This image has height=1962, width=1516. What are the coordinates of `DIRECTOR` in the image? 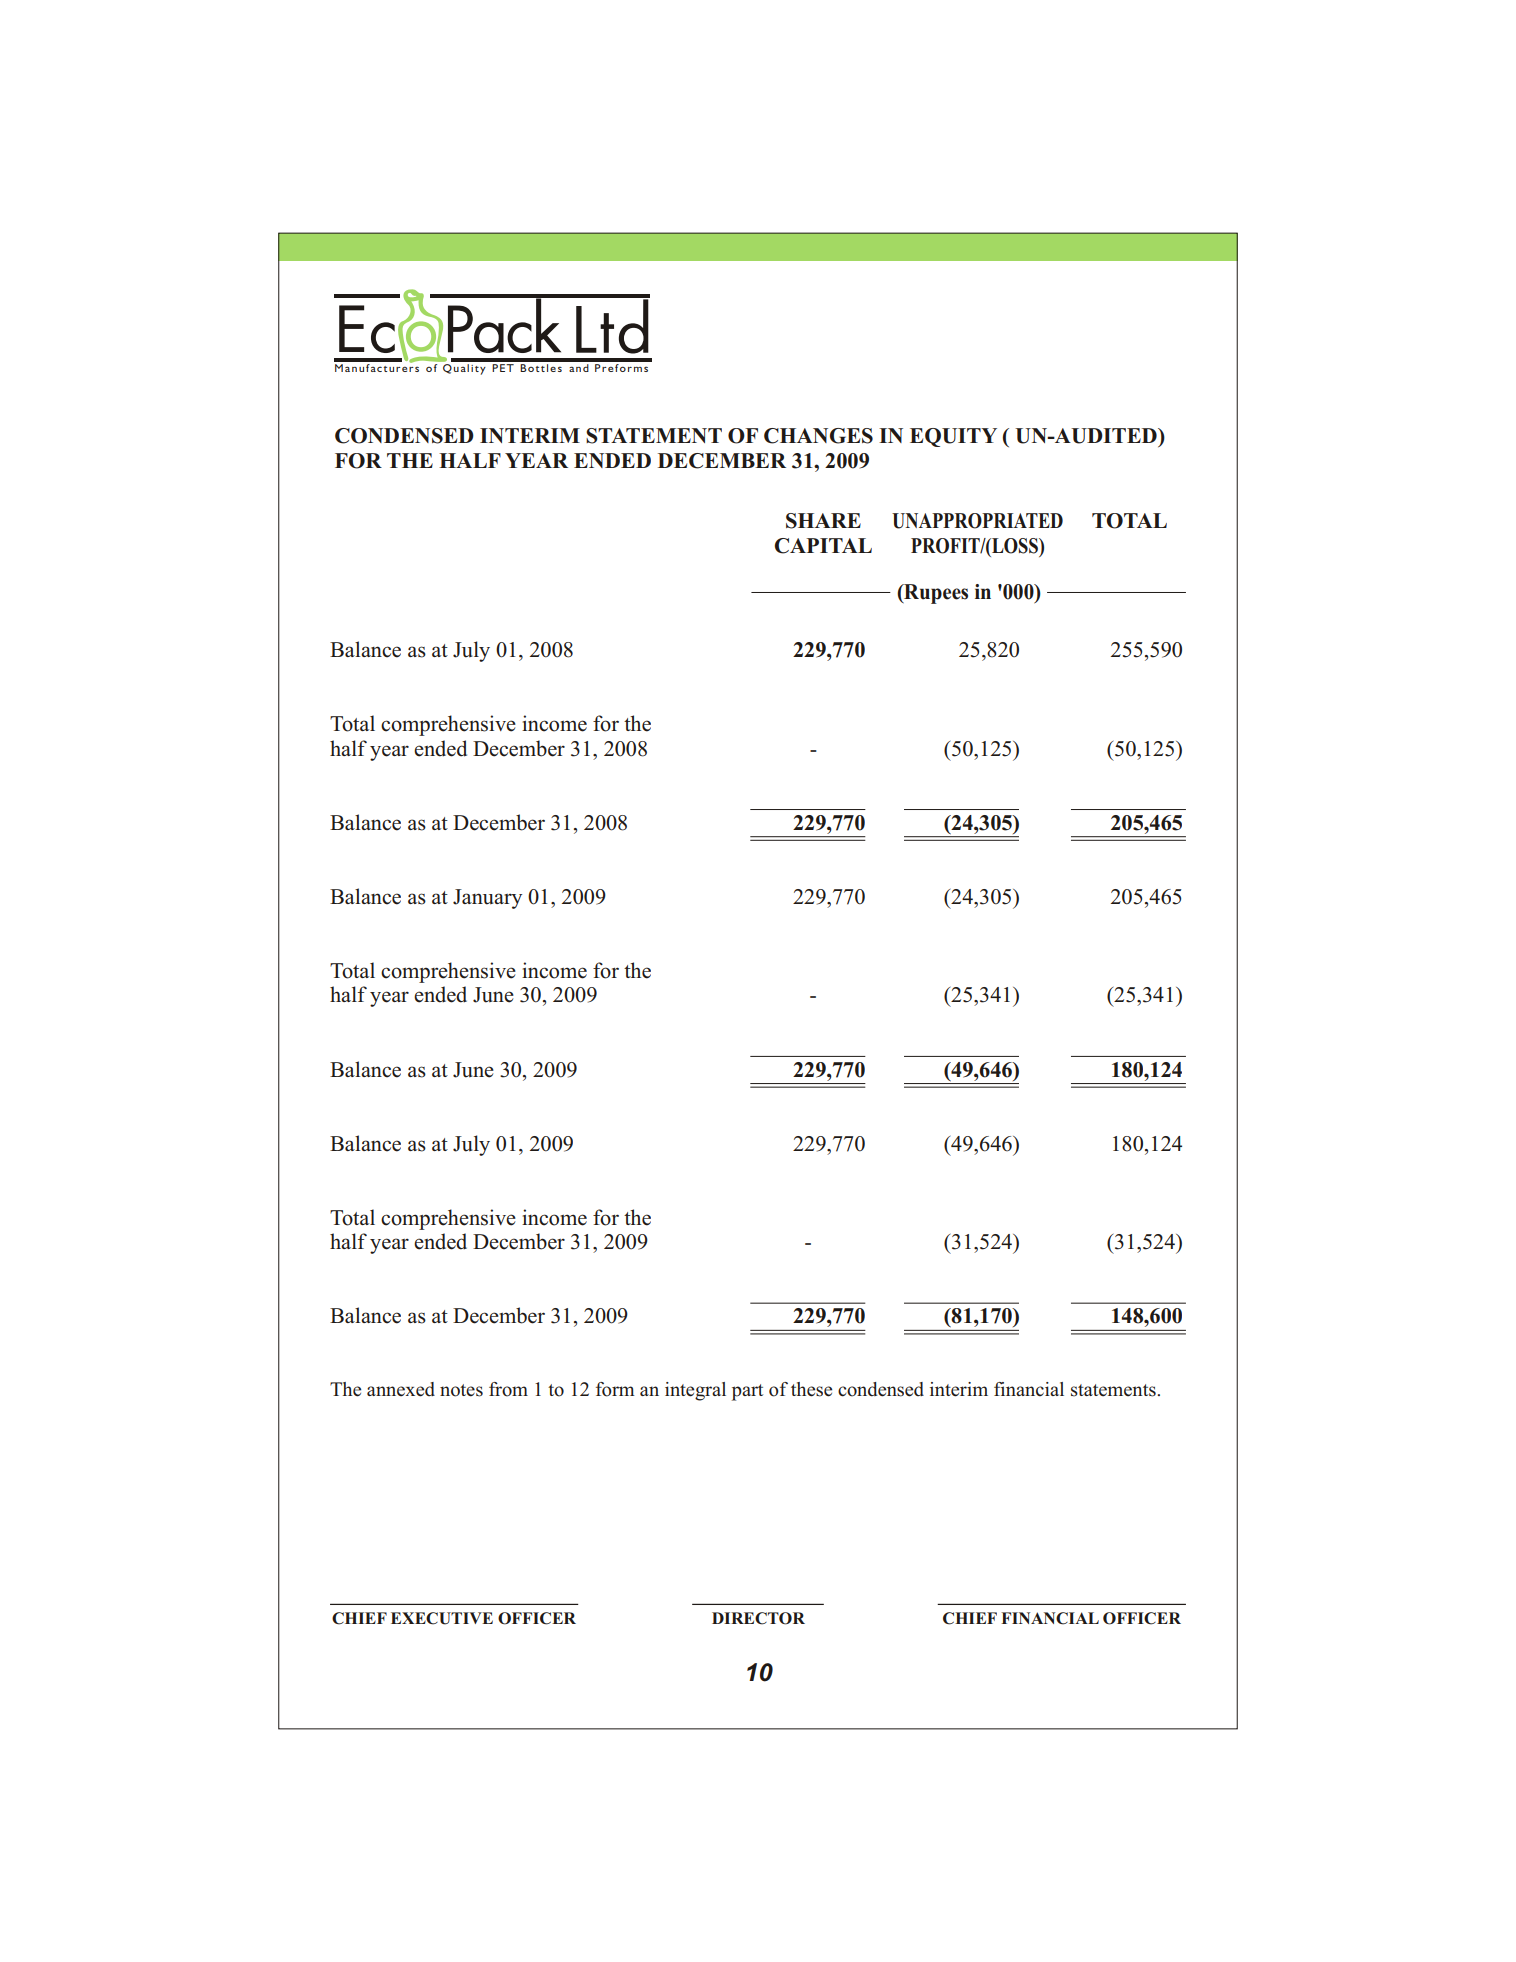 It's located at (758, 1618).
